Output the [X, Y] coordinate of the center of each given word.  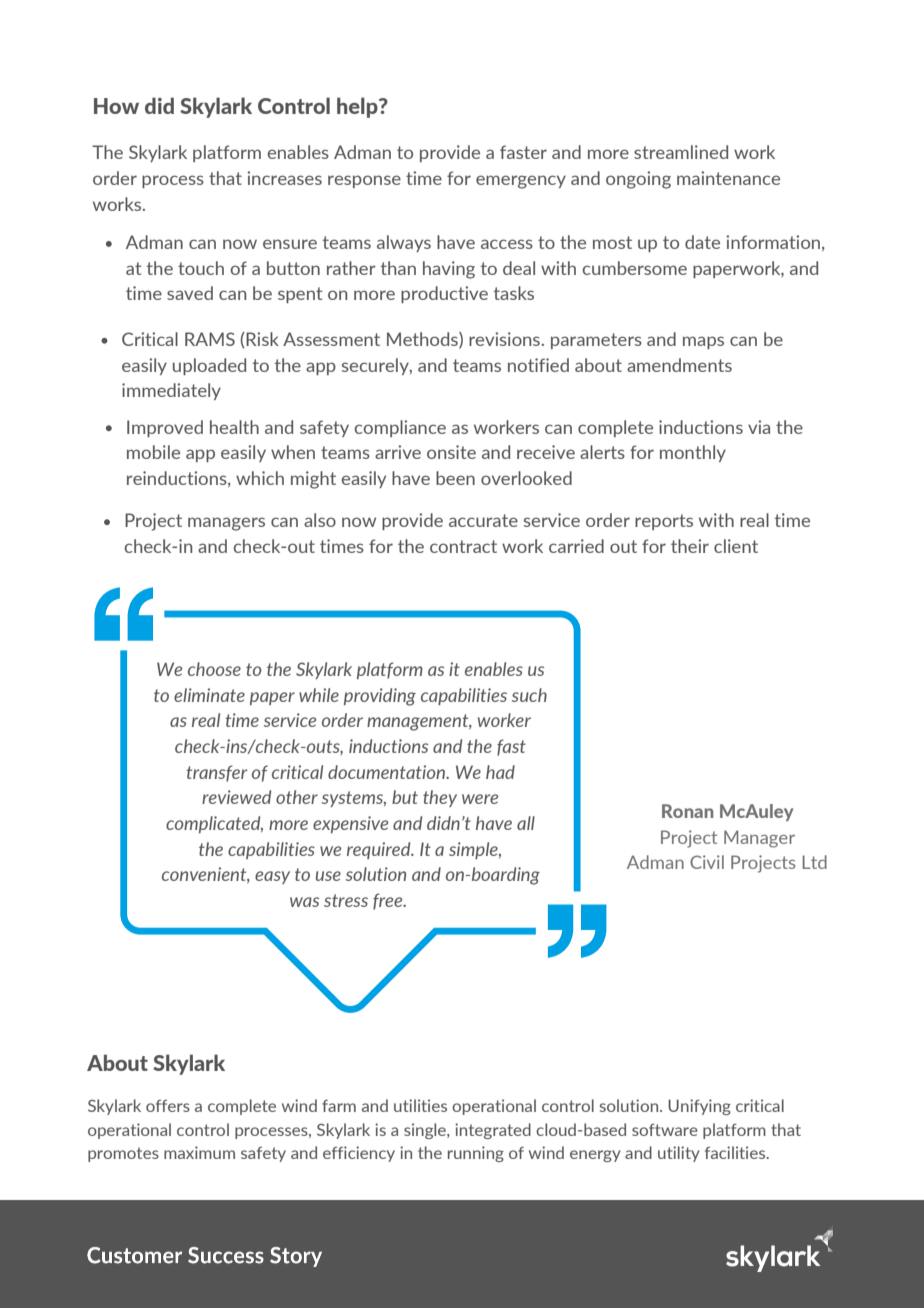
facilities [736, 1152]
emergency [521, 182]
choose [214, 669]
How [116, 106]
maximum [199, 1152]
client [736, 546]
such [529, 695]
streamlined [681, 152]
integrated [493, 1131]
